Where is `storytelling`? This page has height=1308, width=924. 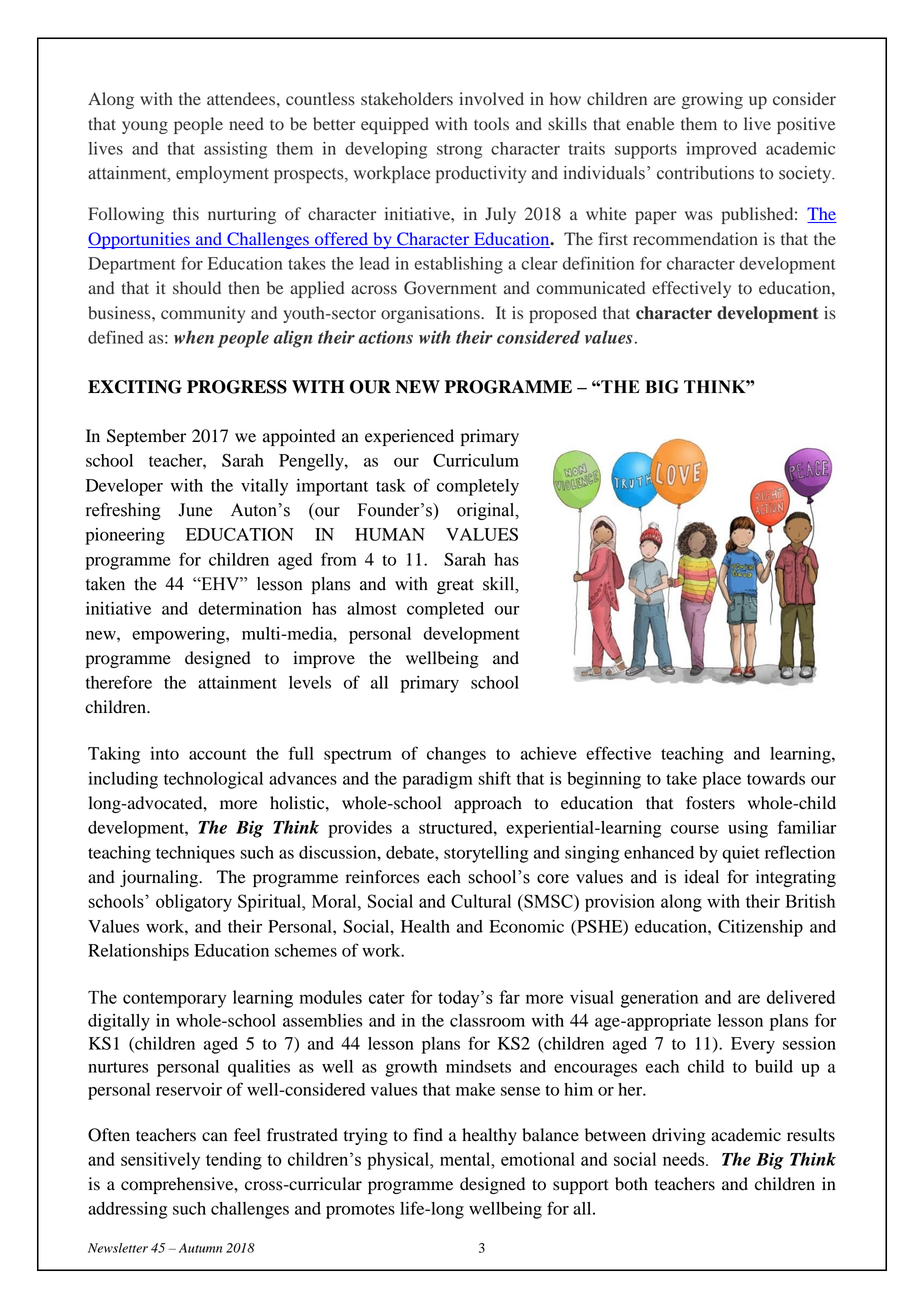 storytelling is located at coordinates (486, 854).
